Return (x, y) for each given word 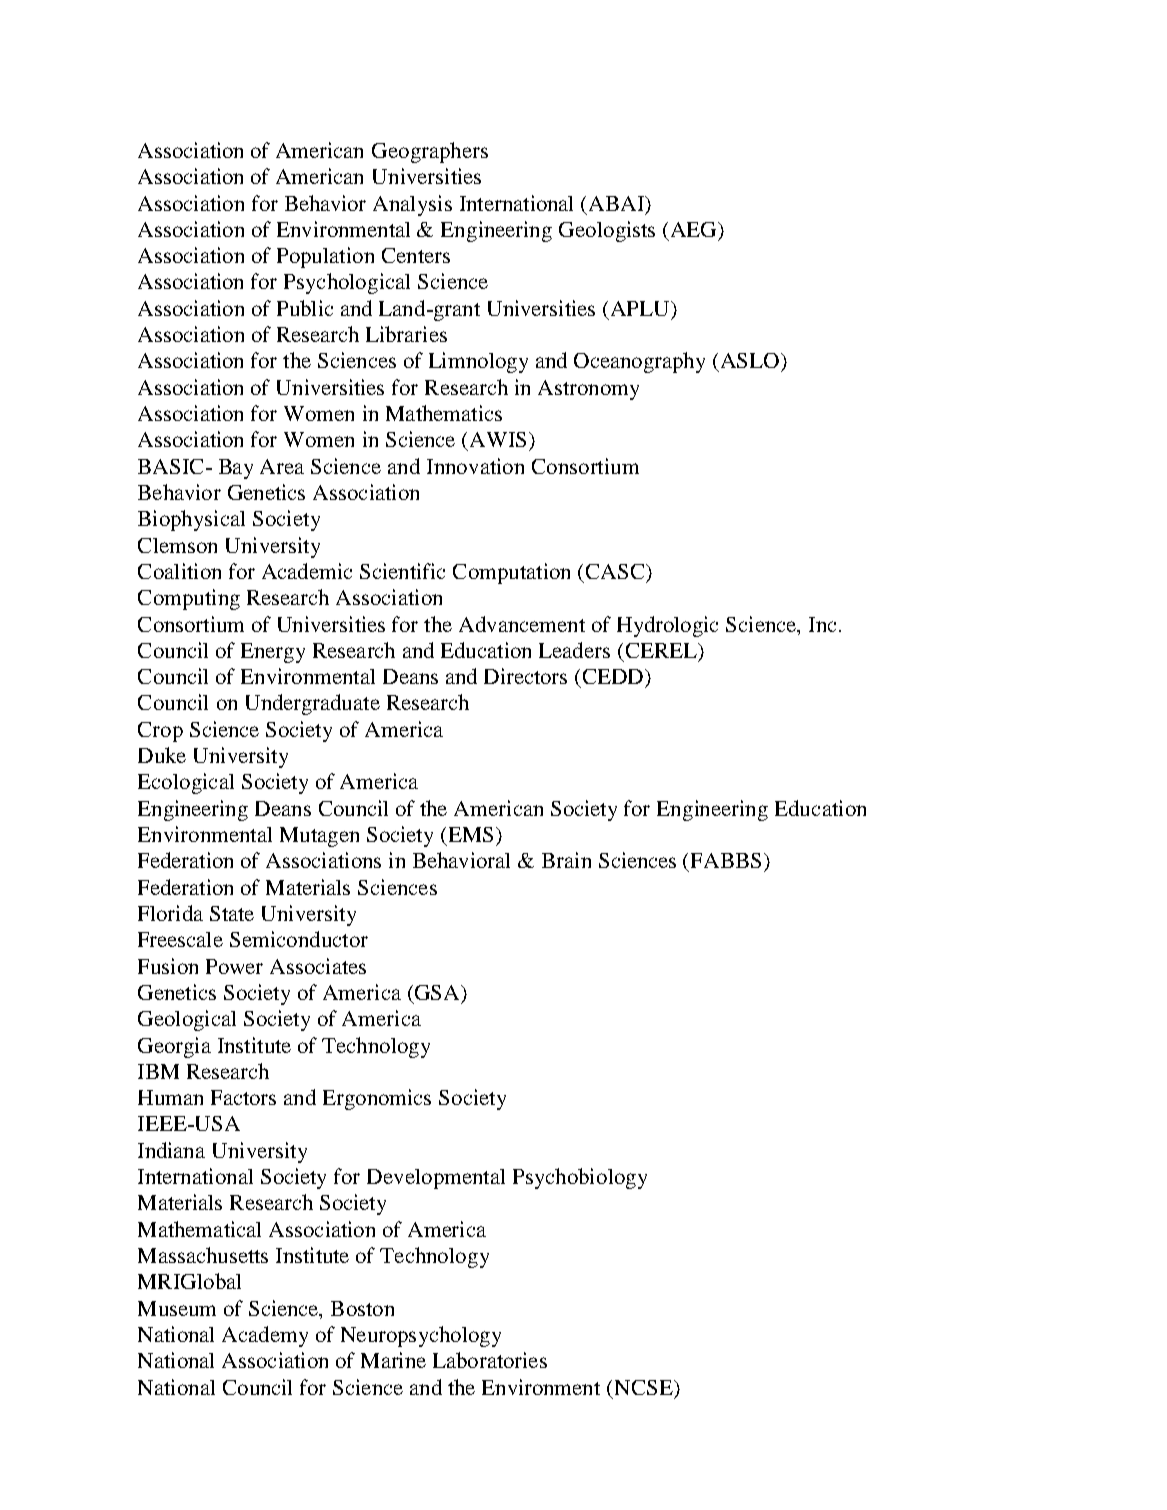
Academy (265, 1336)
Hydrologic (667, 626)
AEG (695, 229)
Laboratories (490, 1360)
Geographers (430, 152)
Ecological (186, 783)
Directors (525, 676)
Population (325, 257)
